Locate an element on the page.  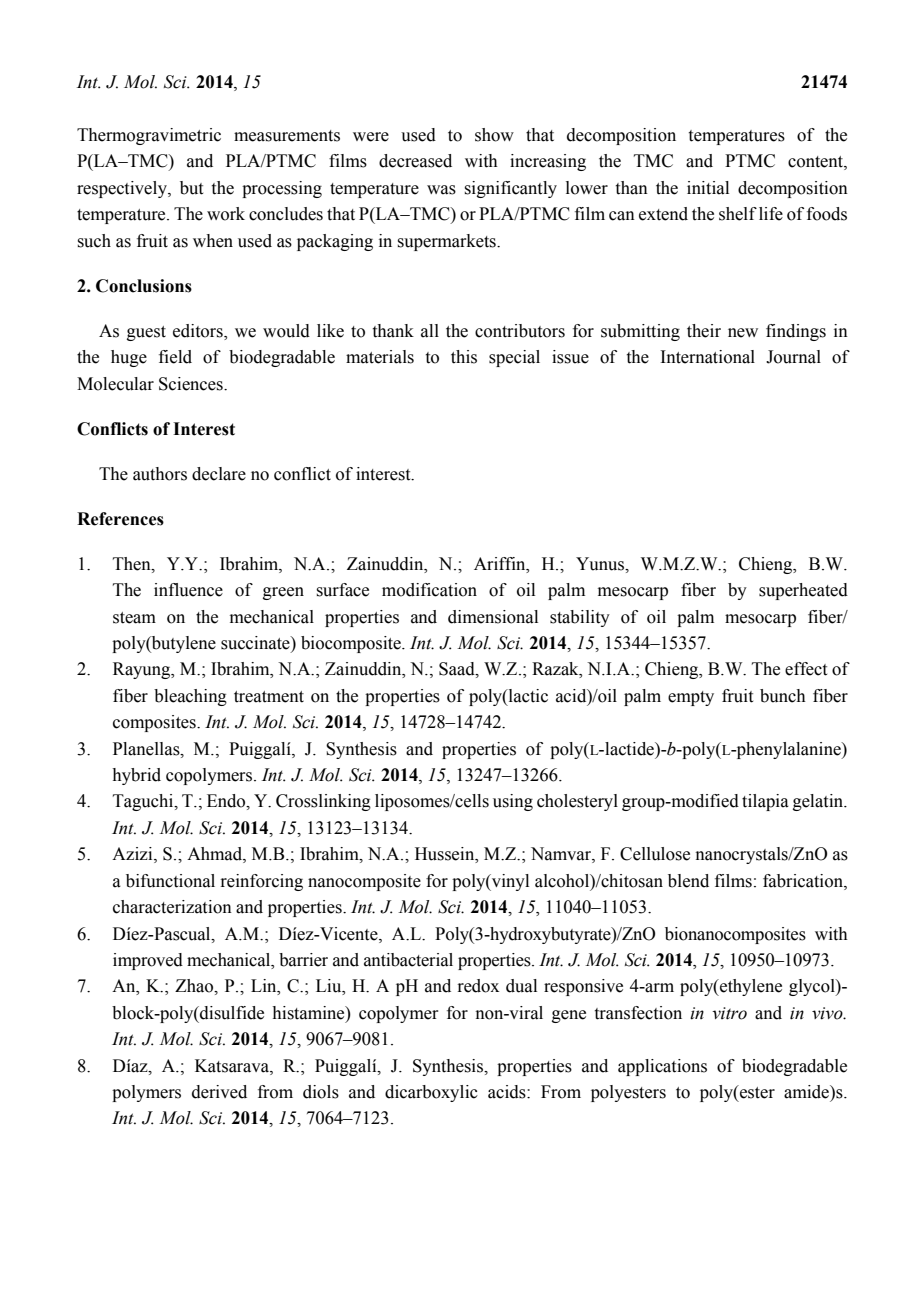
initial is located at coordinates (708, 188).
